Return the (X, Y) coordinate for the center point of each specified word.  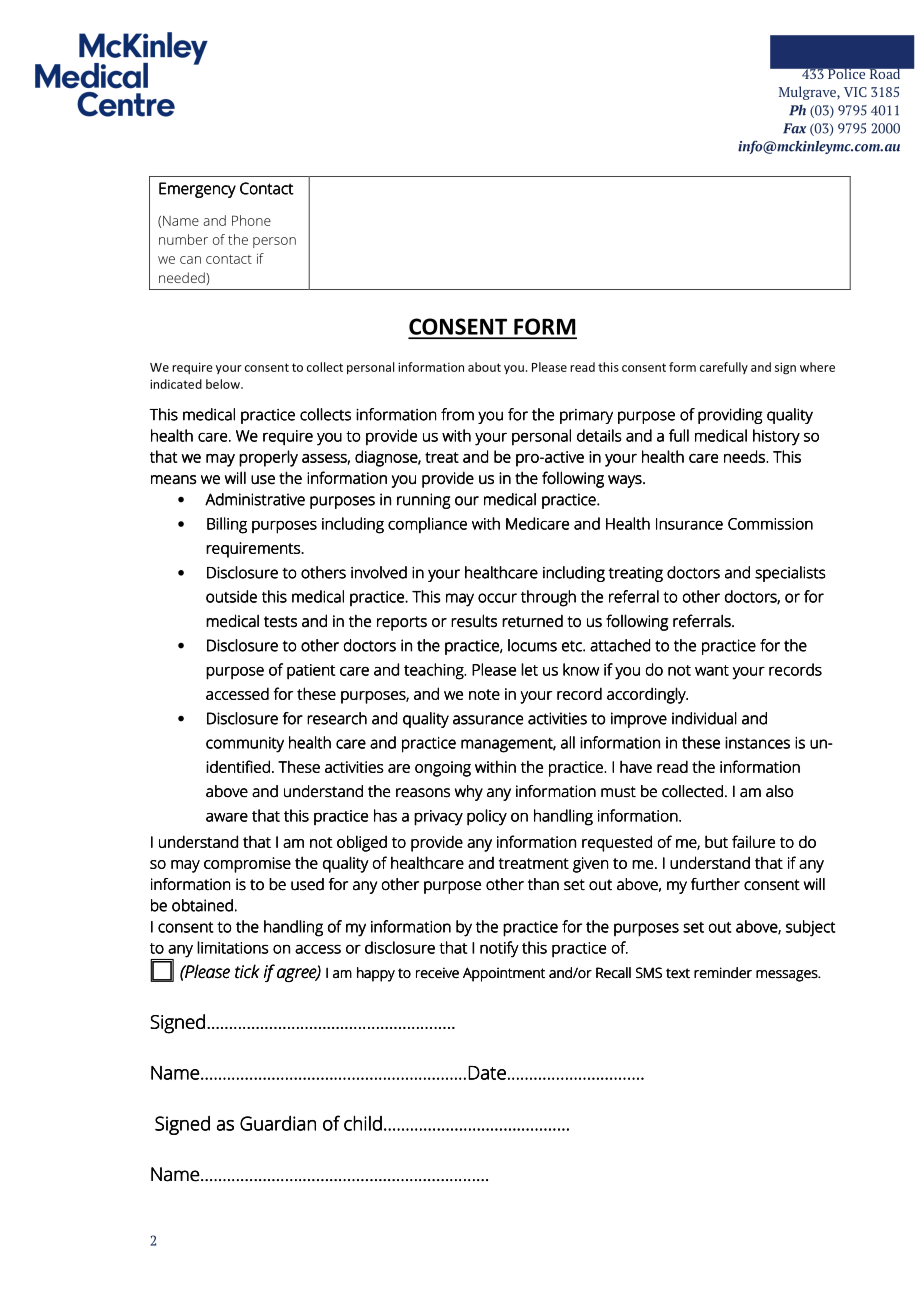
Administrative (255, 499)
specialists (790, 574)
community (245, 745)
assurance (488, 720)
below (224, 384)
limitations (233, 947)
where (817, 367)
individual (704, 718)
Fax (794, 128)
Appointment (504, 974)
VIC (855, 92)
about (484, 367)
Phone (251, 220)
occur (497, 598)
